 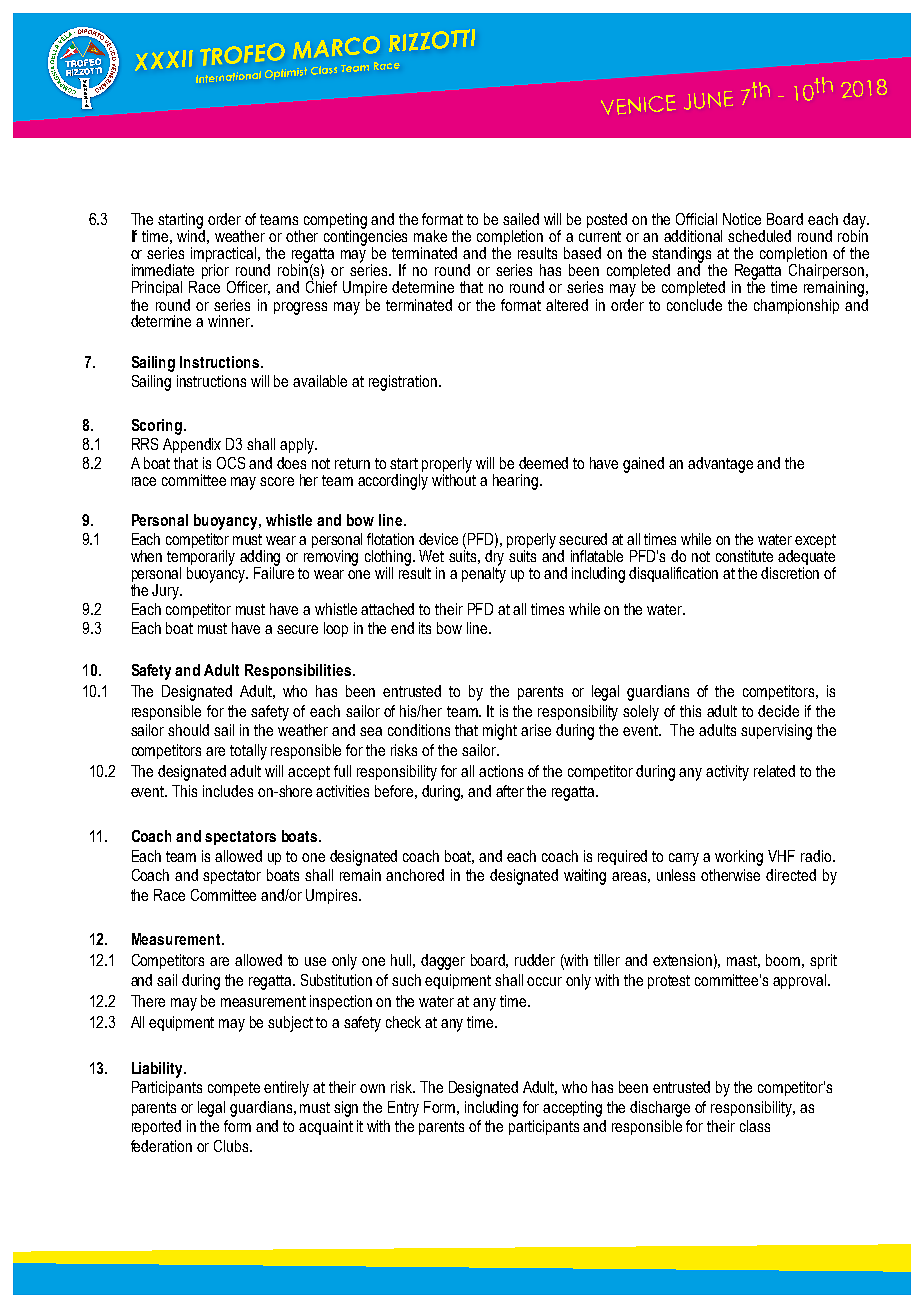 What do you see at coordinates (232, 1146) in the screenshot?
I see `Clubs` at bounding box center [232, 1146].
